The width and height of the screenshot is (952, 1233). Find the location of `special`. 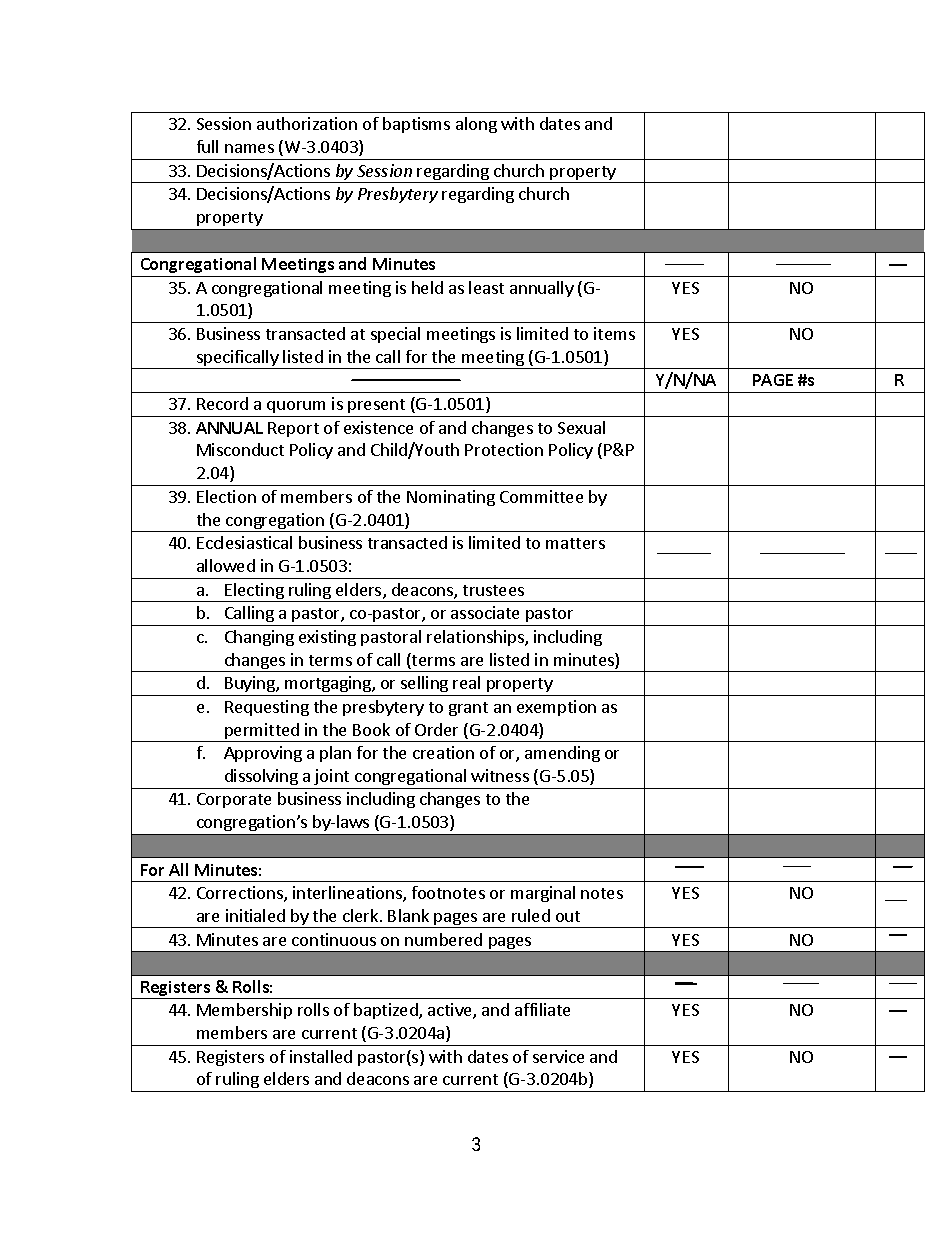

special is located at coordinates (395, 335).
